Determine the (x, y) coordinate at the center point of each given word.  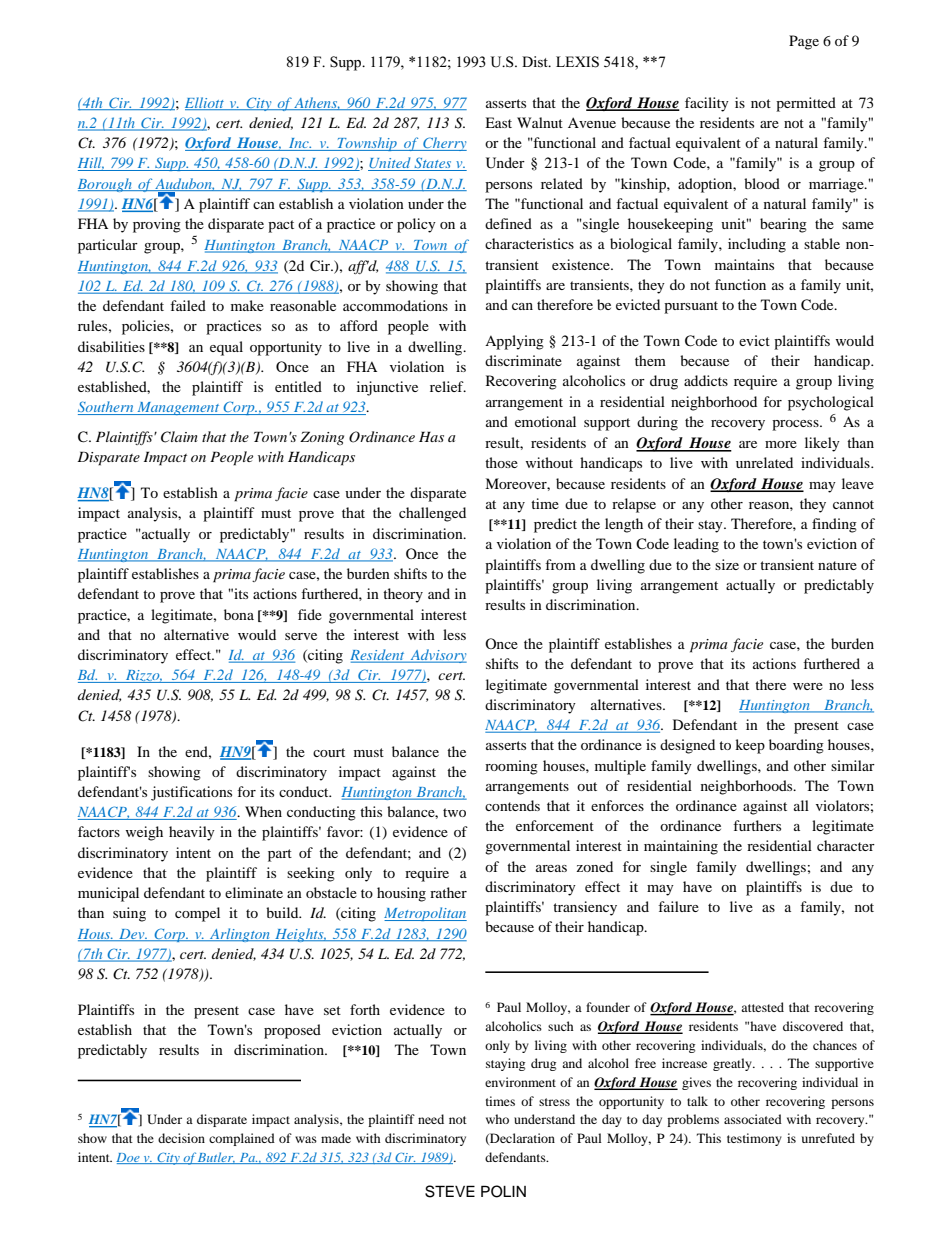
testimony (754, 1139)
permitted (806, 104)
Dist (536, 62)
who (497, 1119)
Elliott (206, 103)
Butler (216, 1158)
